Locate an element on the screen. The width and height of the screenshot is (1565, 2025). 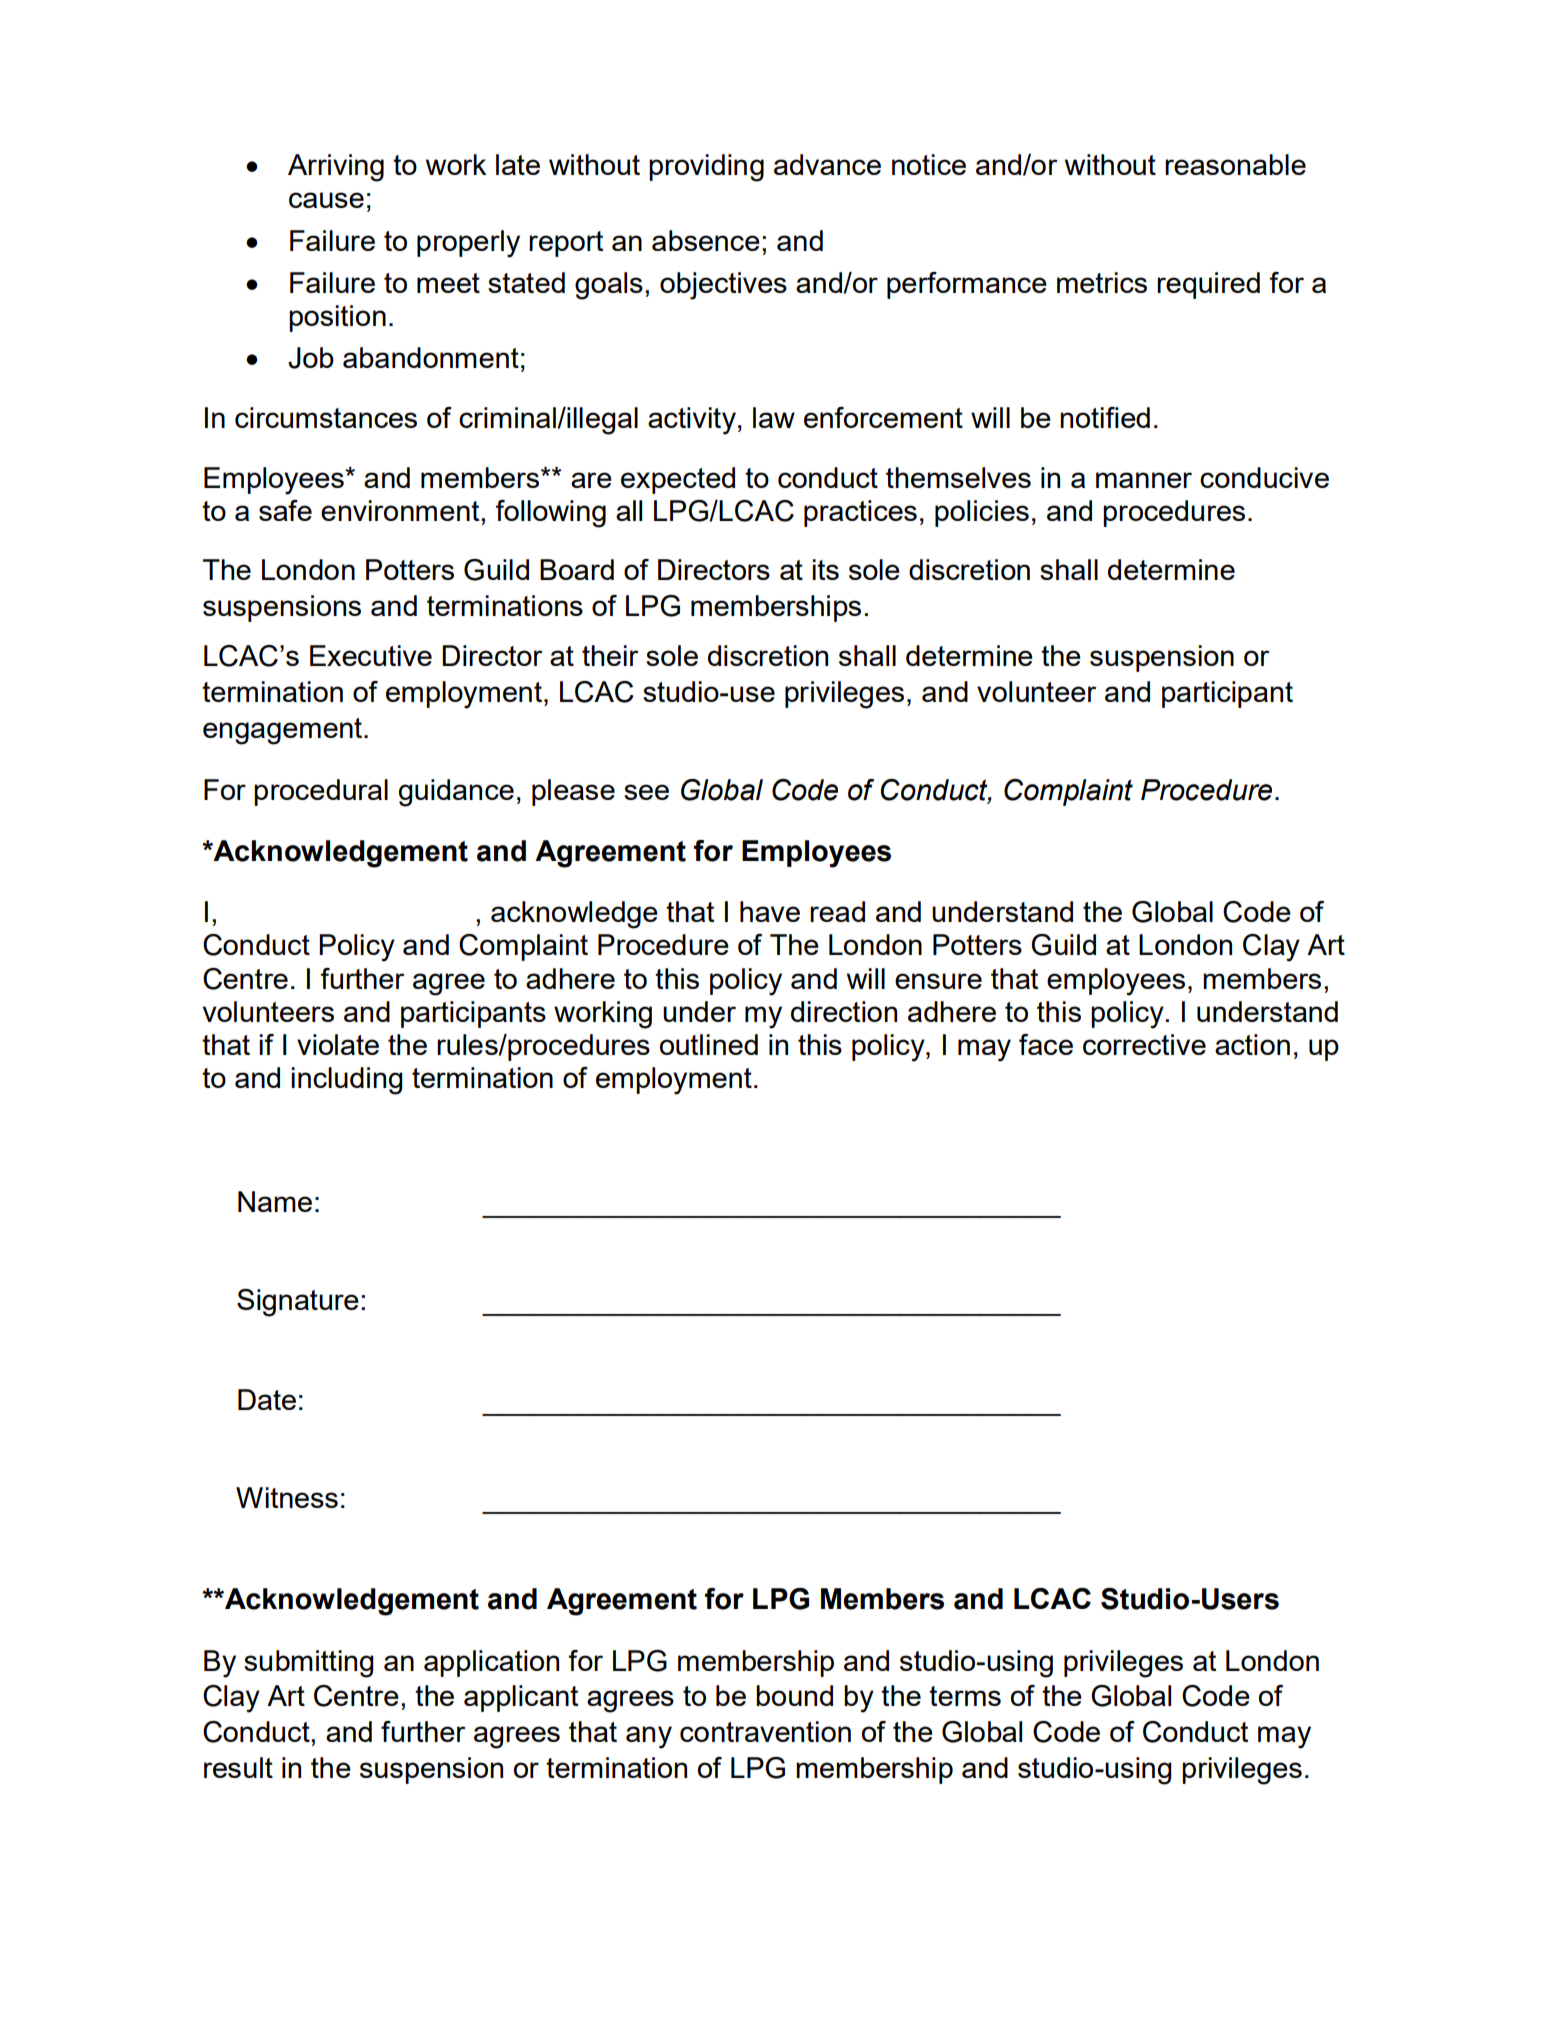
absence is located at coordinates (706, 240).
